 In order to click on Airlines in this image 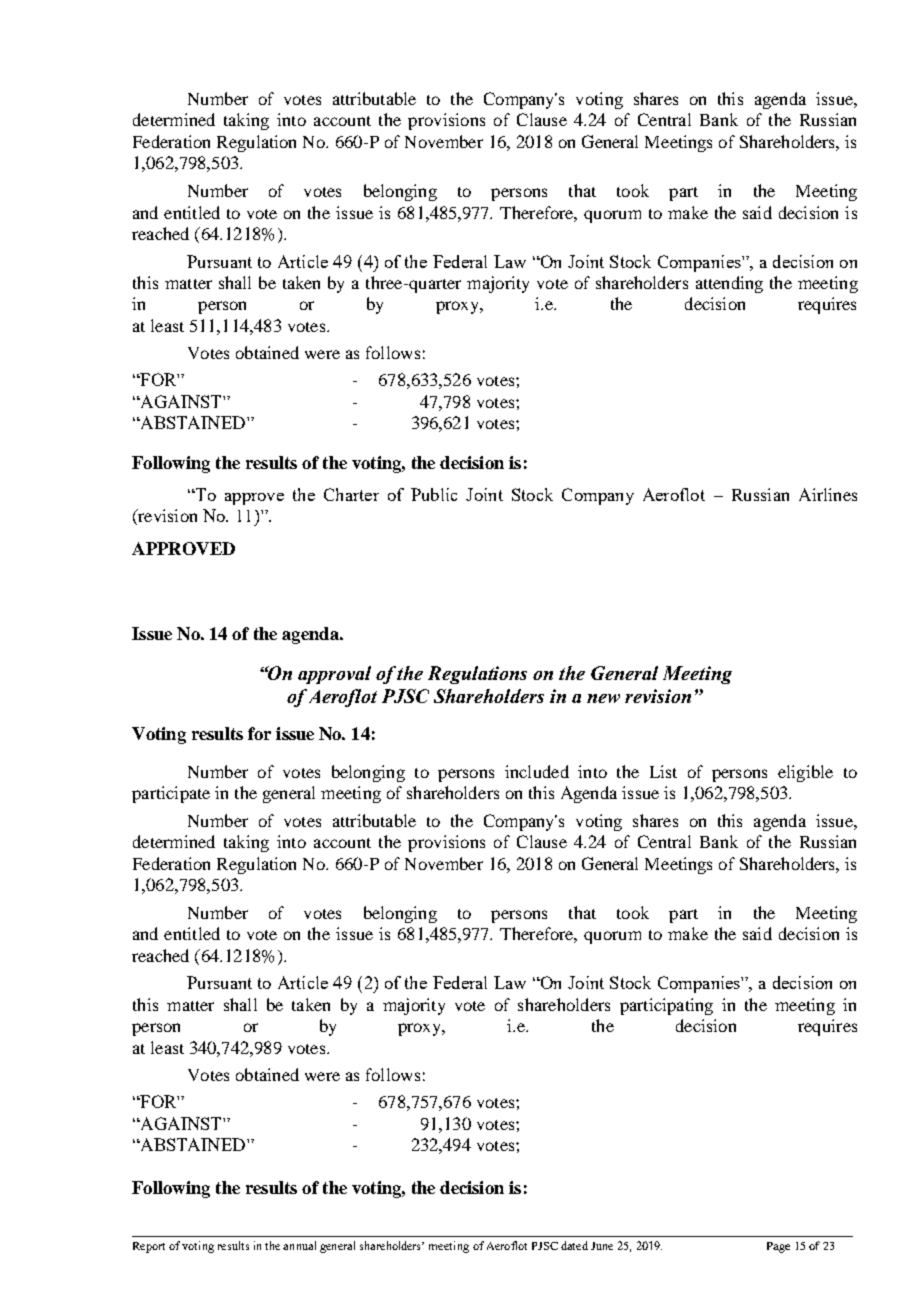, I will do `click(828, 494)`.
